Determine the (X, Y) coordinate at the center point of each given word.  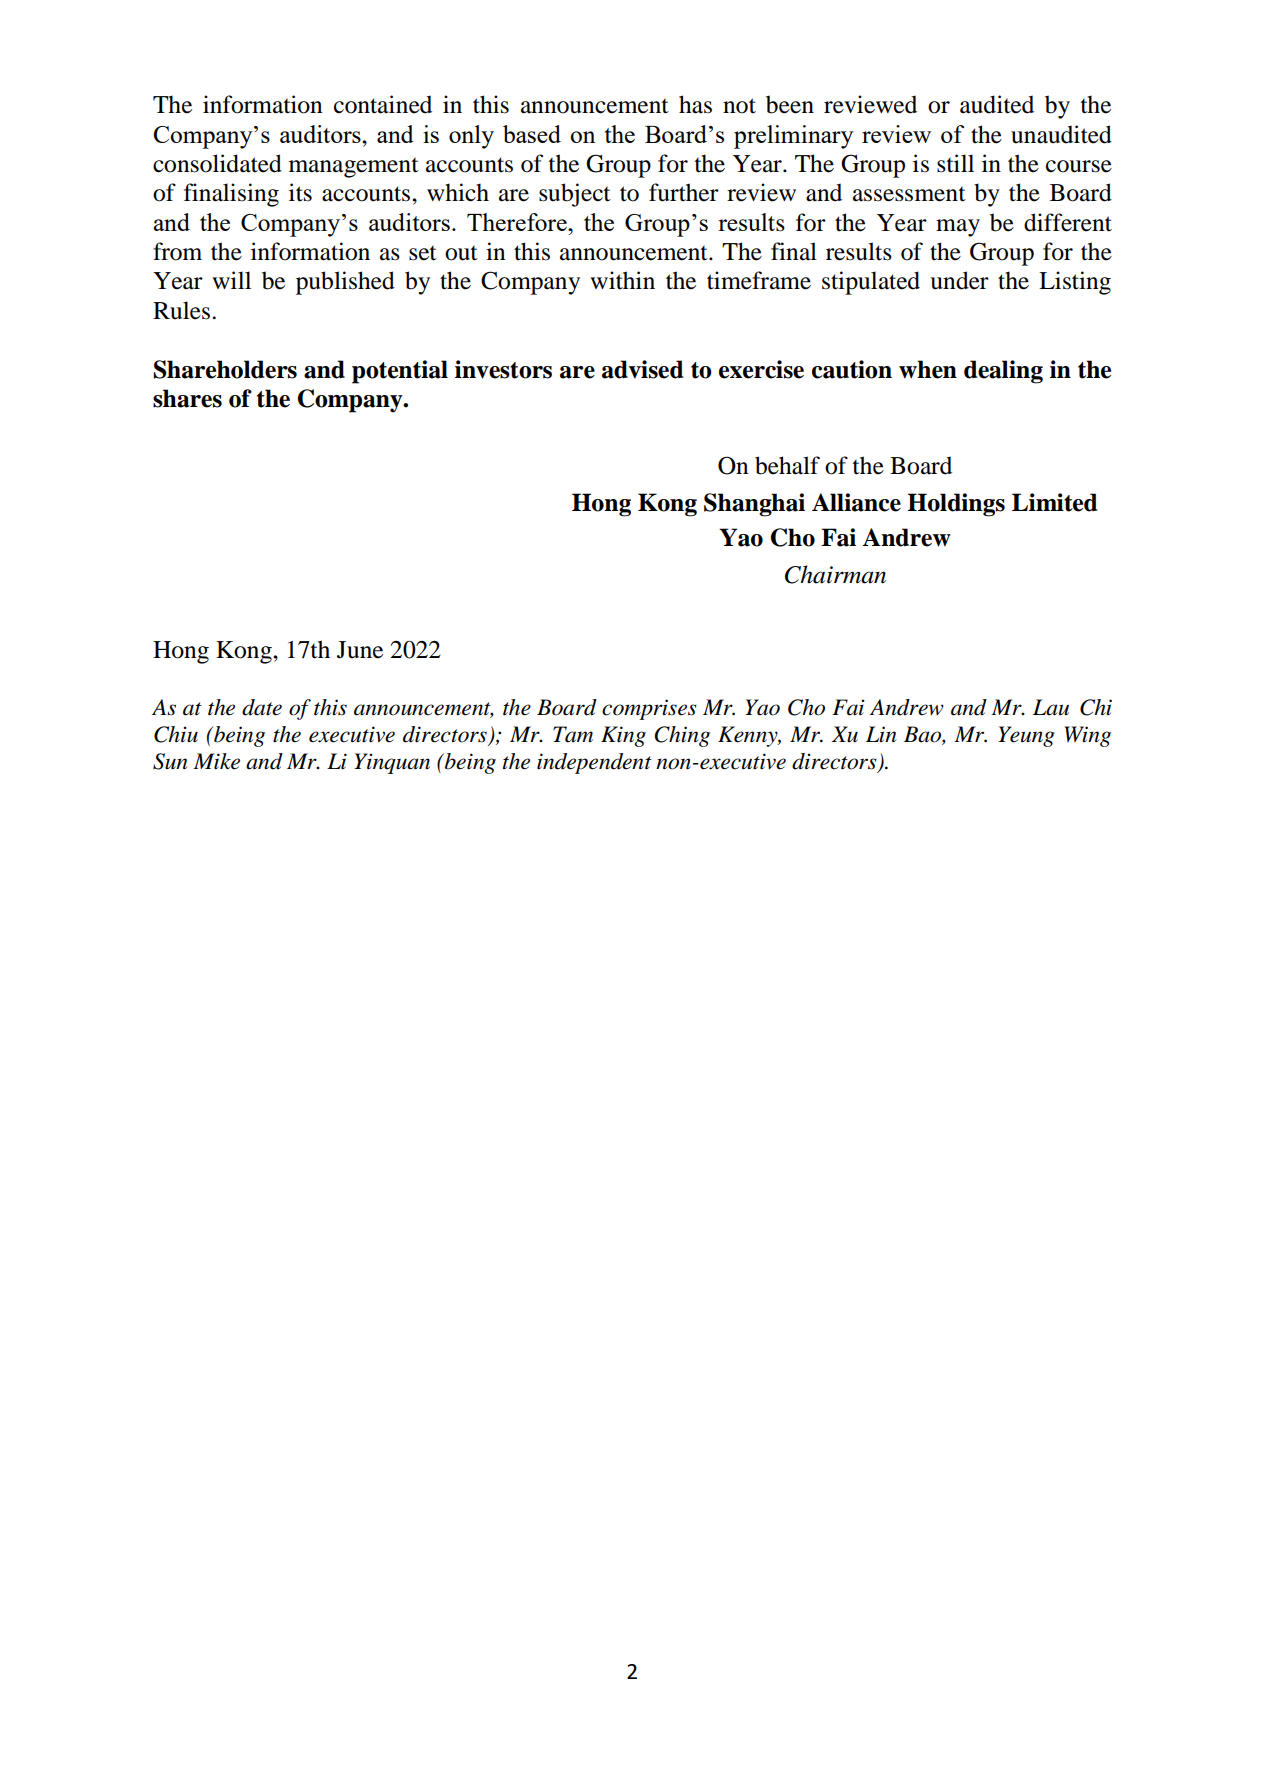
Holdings (956, 505)
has (695, 104)
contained (383, 104)
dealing (1003, 372)
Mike (216, 761)
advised (642, 369)
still (955, 163)
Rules (183, 310)
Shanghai (754, 505)
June (360, 650)
